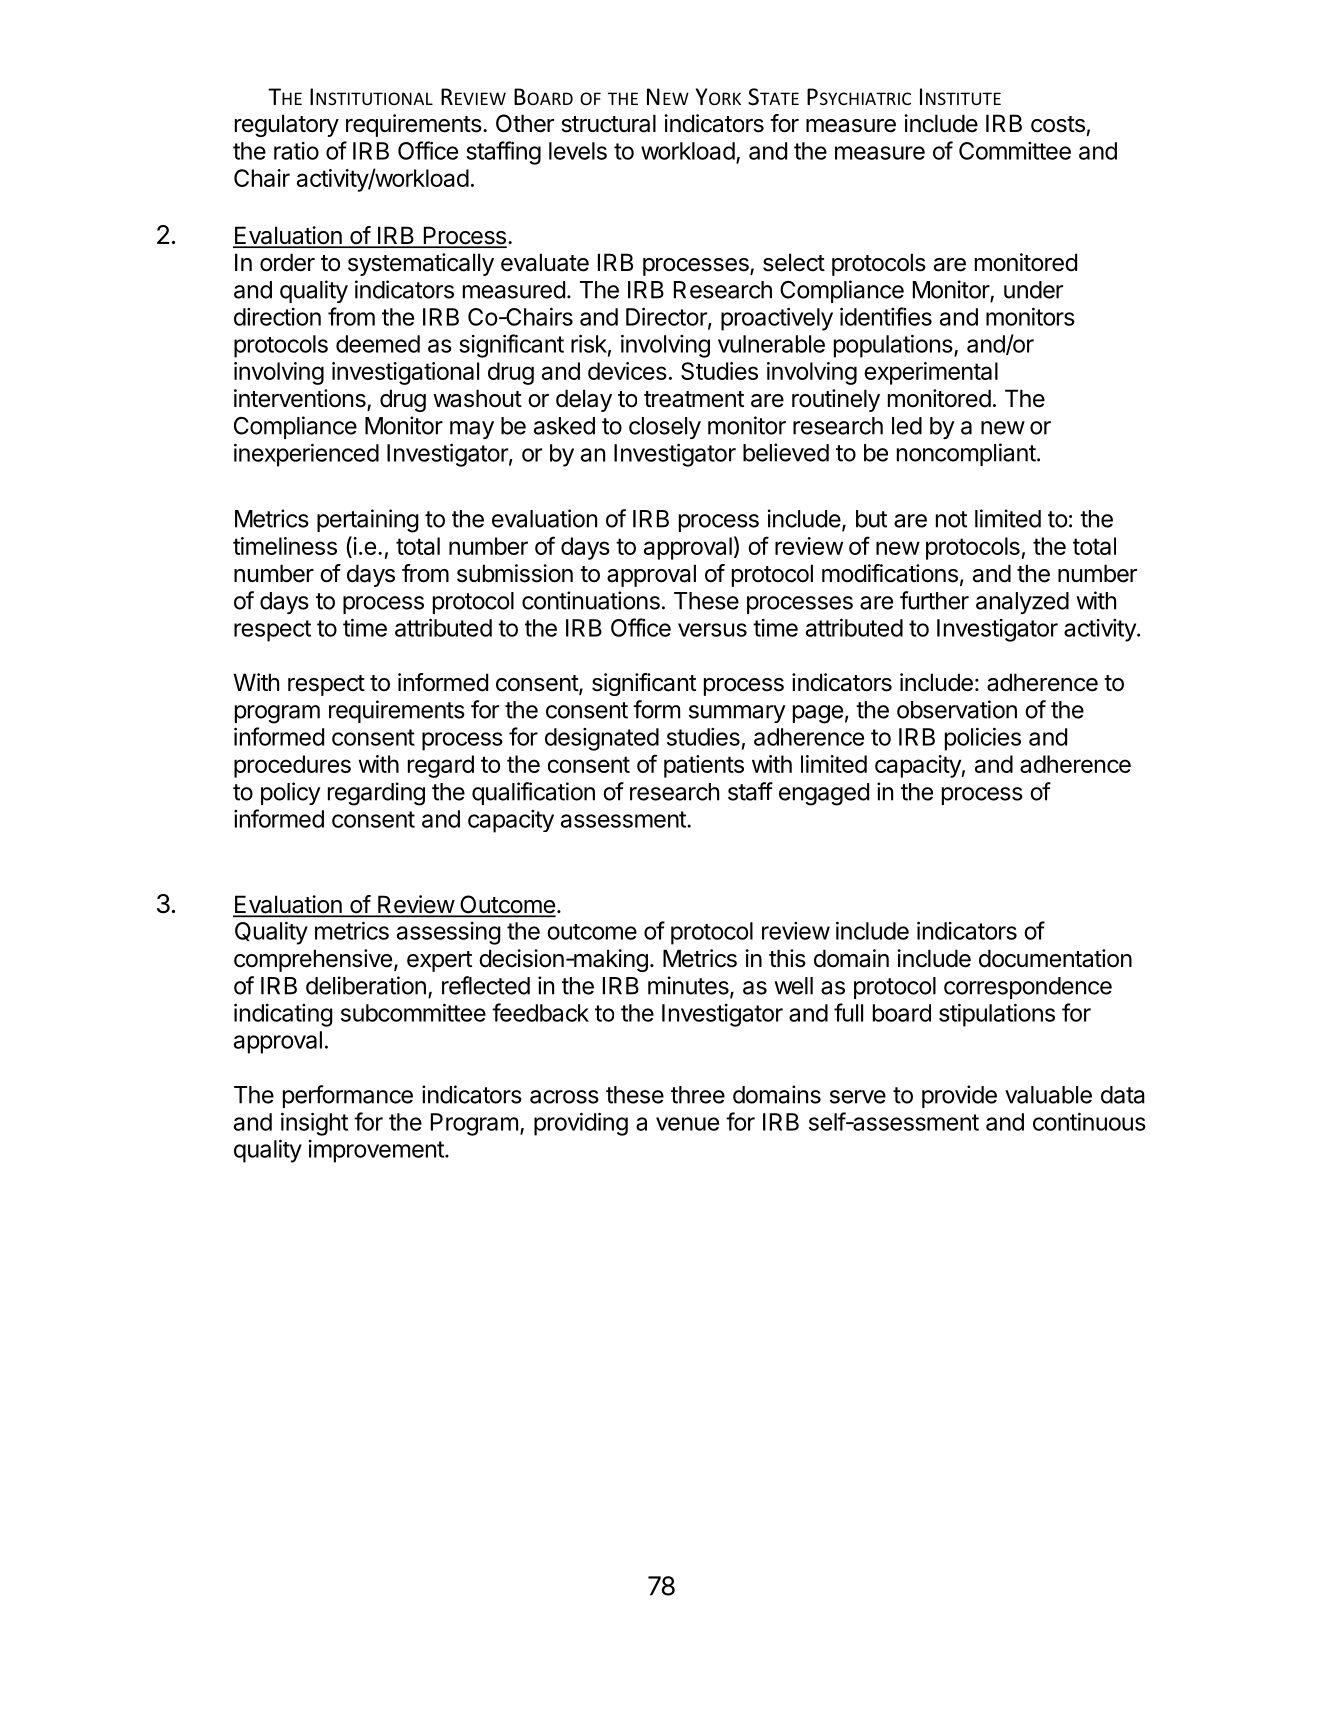 The image size is (1320, 1709). I want to click on improvement, so click(376, 1151).
